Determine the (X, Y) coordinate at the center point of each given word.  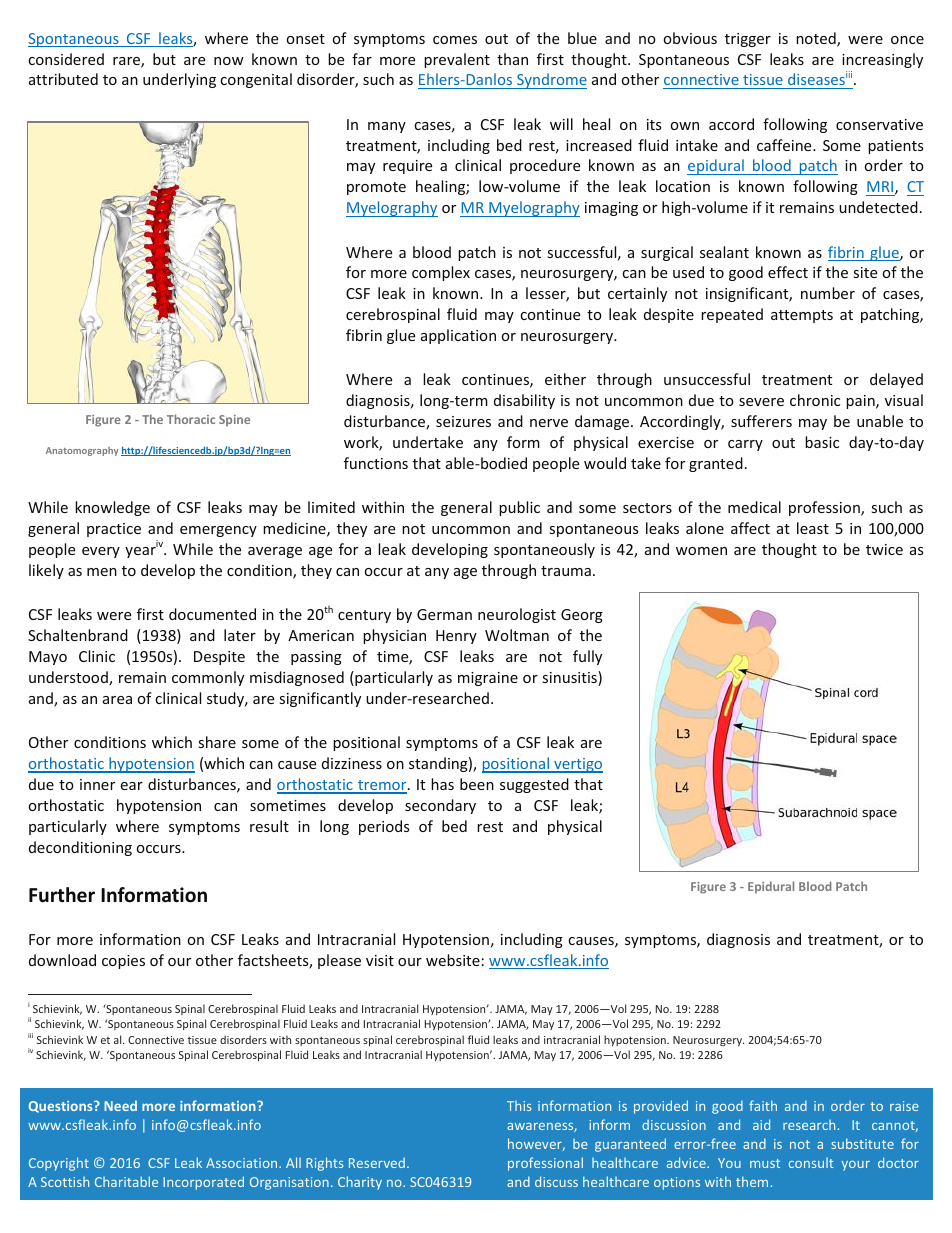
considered (66, 59)
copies (123, 962)
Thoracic (191, 419)
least (813, 528)
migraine (488, 679)
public (519, 508)
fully (587, 657)
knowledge (112, 508)
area (117, 700)
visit (380, 960)
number (828, 293)
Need (120, 1105)
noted (817, 39)
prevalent (457, 60)
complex (441, 273)
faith (763, 1105)
